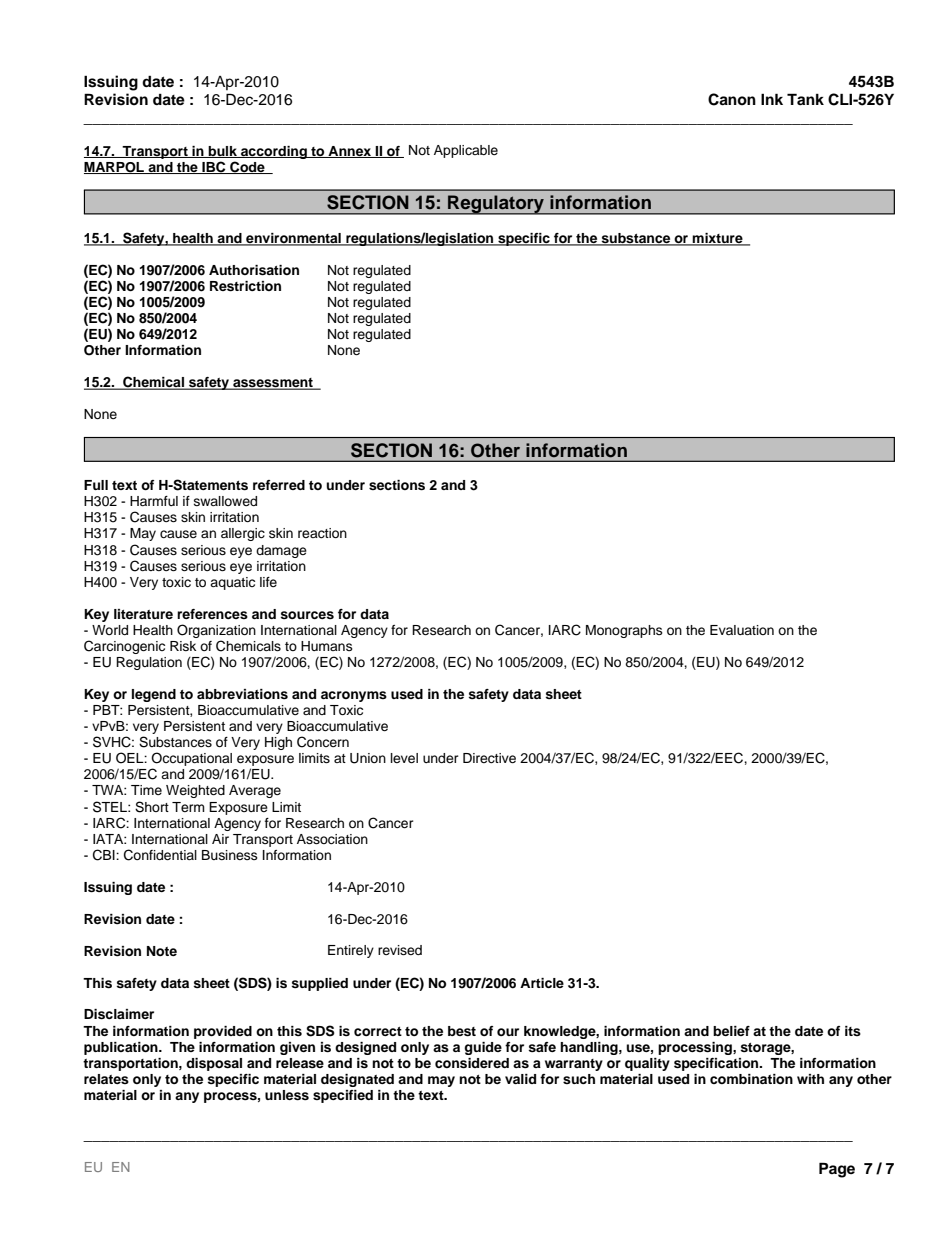 Image resolution: width=952 pixels, height=1233 pixels. I want to click on reaction, so click(322, 533).
